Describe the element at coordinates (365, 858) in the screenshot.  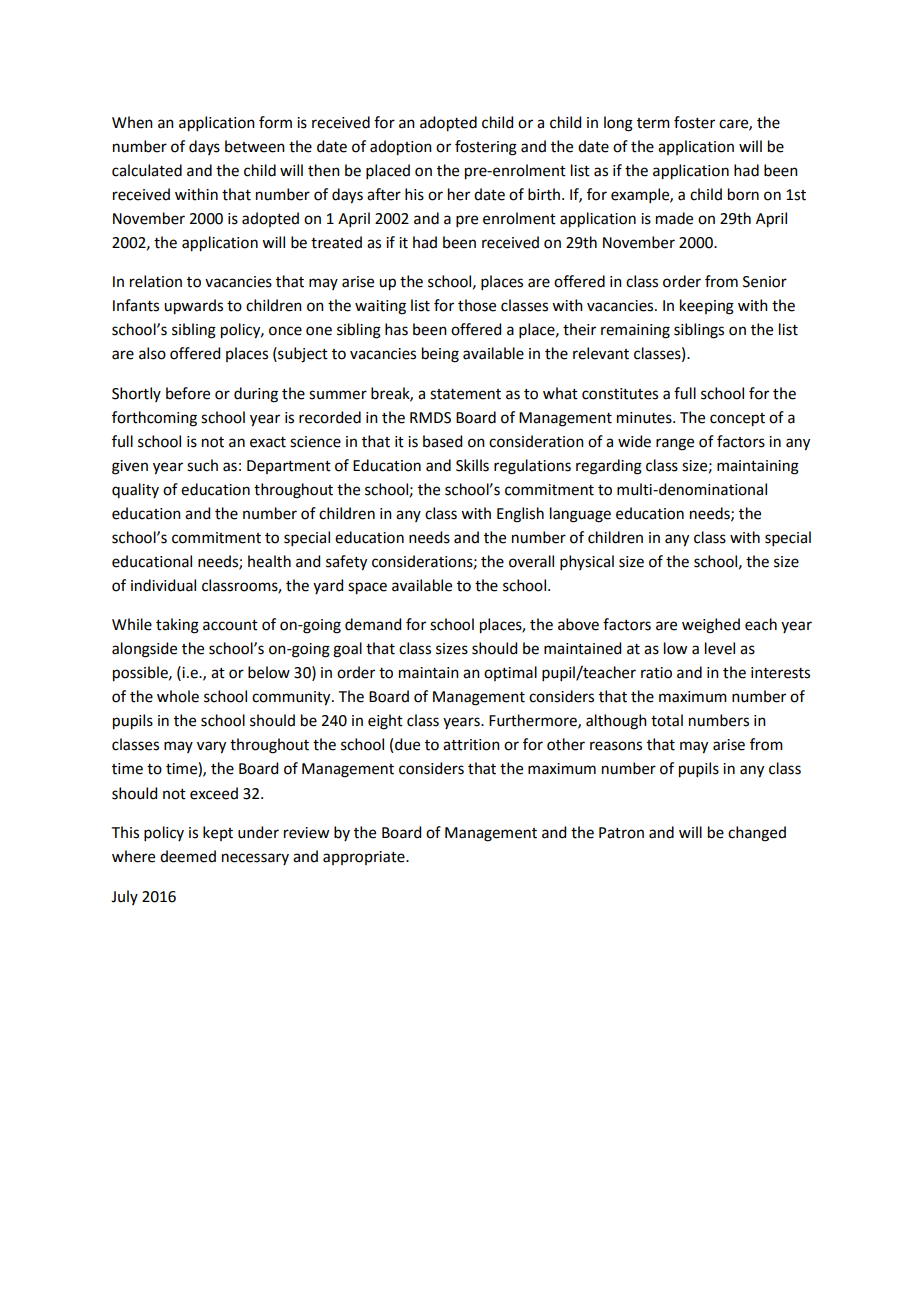
I see `appropriate` at that location.
